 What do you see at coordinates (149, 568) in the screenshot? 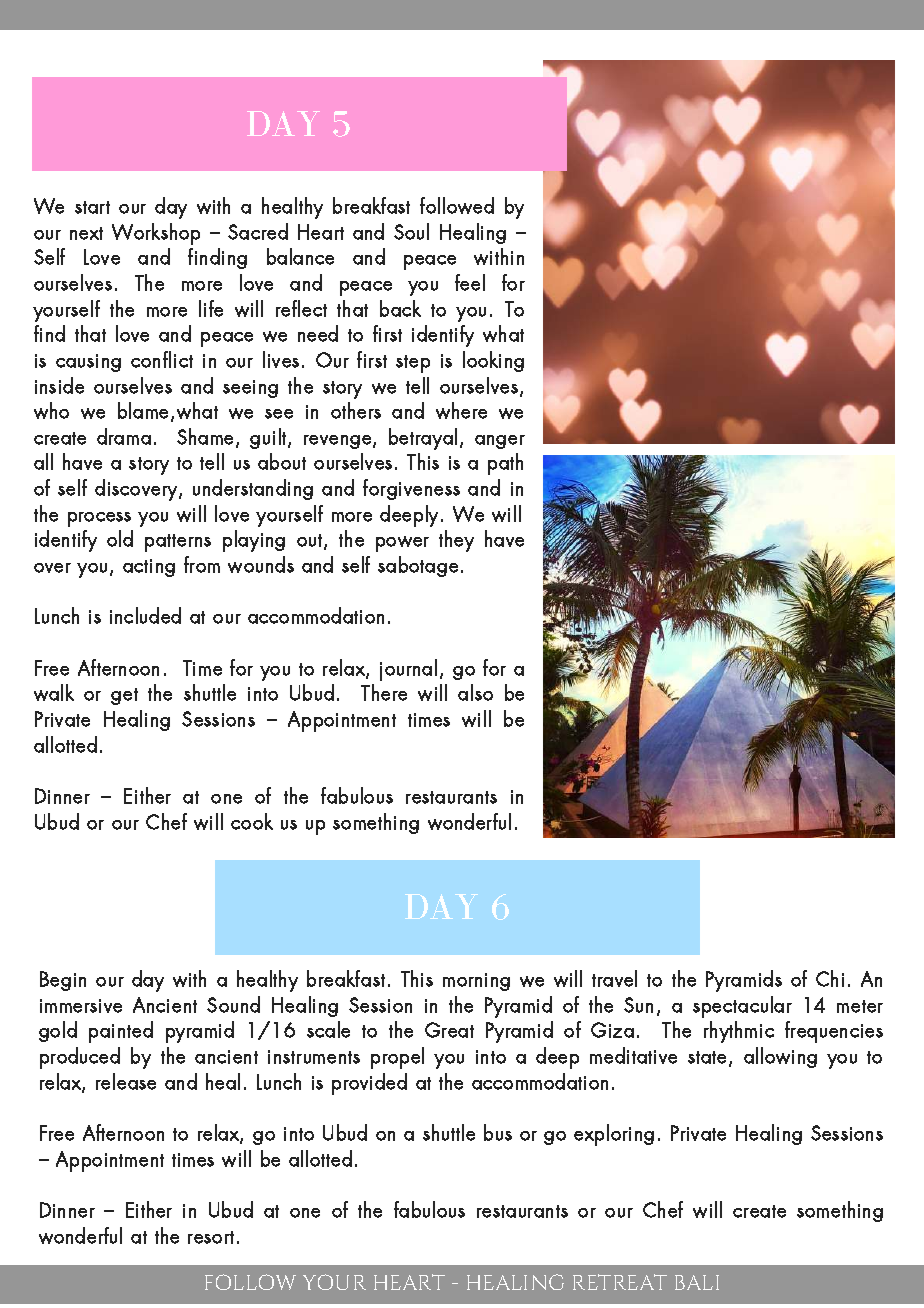
I see `acting` at bounding box center [149, 568].
